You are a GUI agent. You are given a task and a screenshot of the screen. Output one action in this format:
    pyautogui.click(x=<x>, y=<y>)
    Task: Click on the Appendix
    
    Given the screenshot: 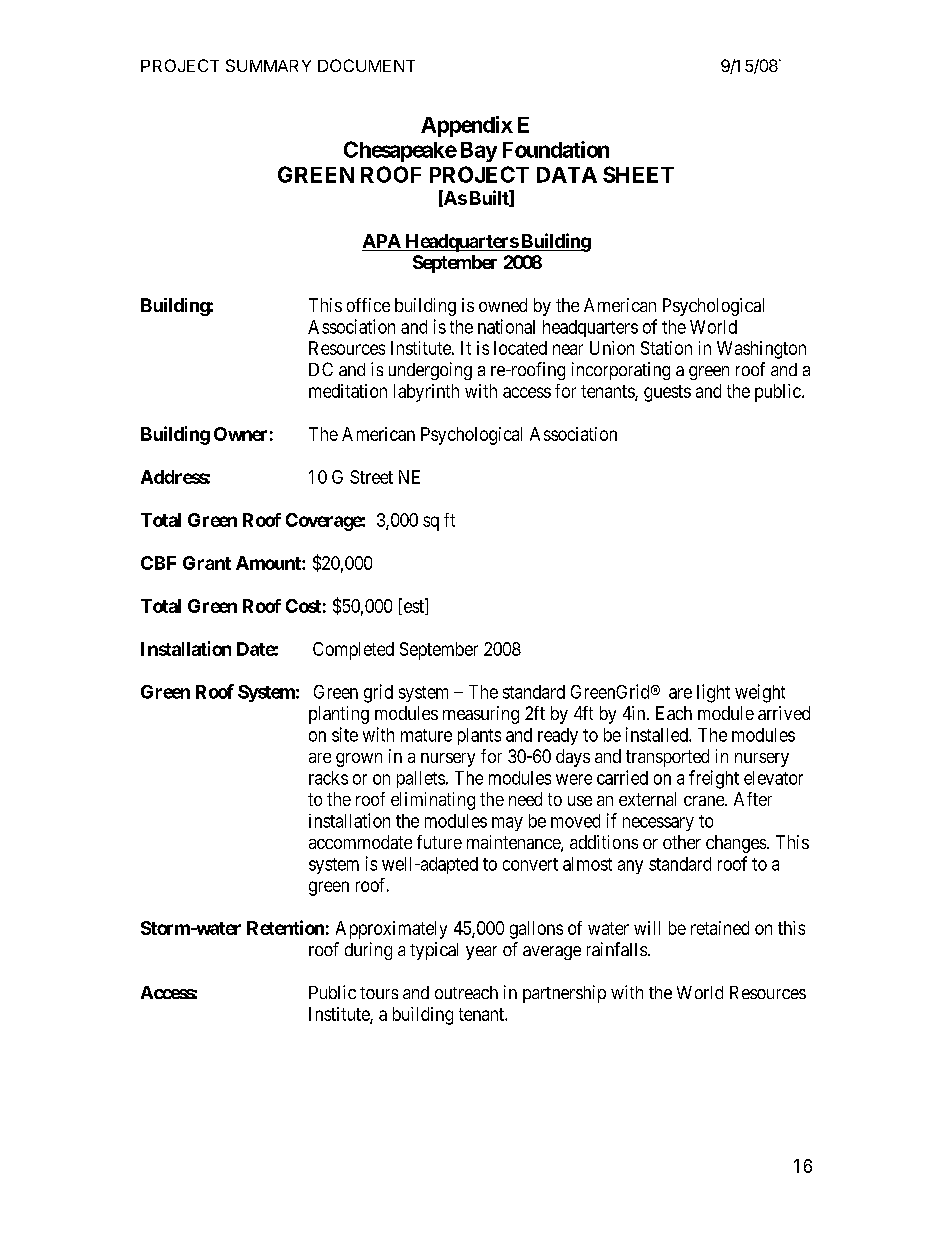 What is the action you would take?
    pyautogui.click(x=467, y=126)
